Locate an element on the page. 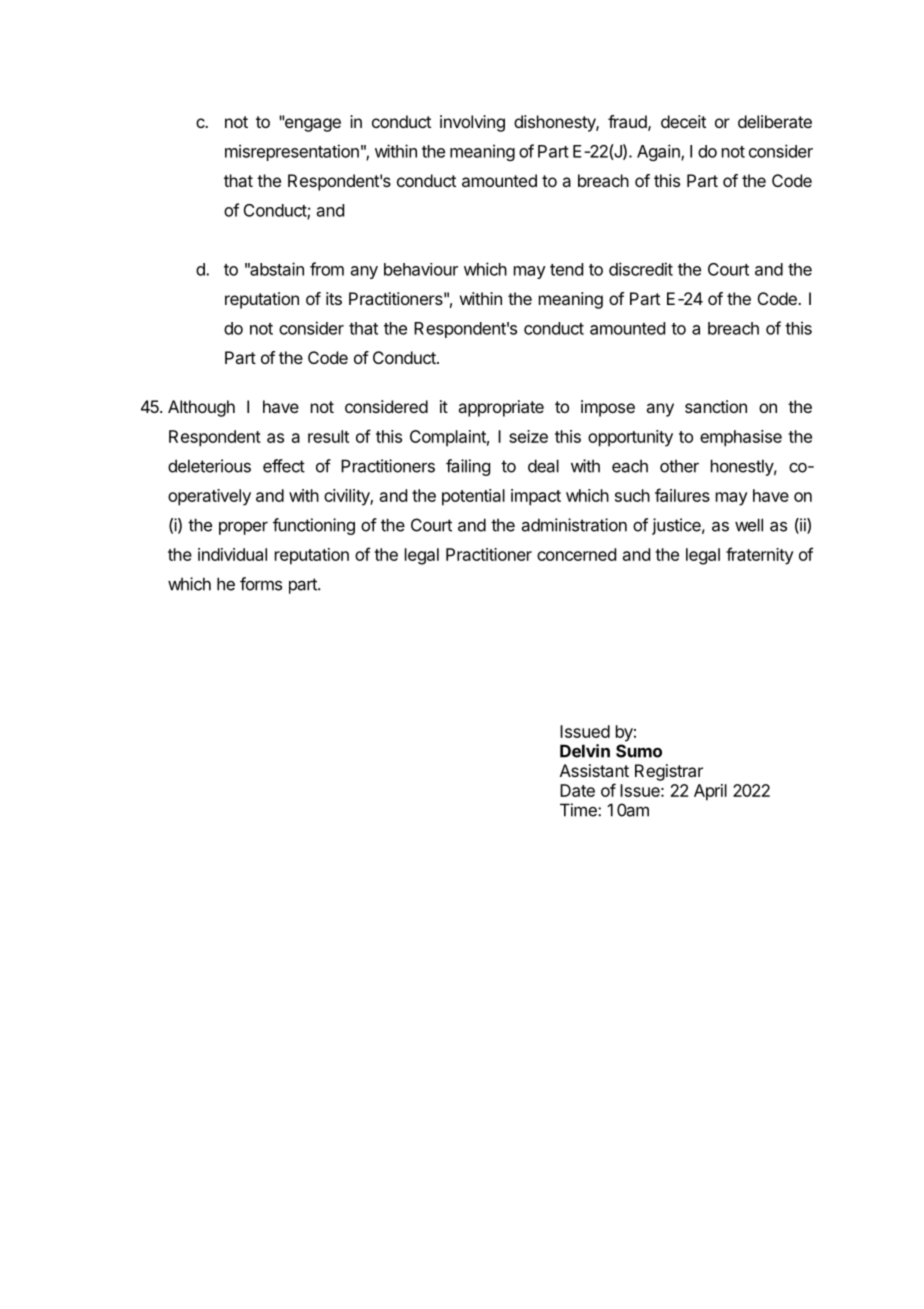  misrepresentation is located at coordinates (292, 152).
